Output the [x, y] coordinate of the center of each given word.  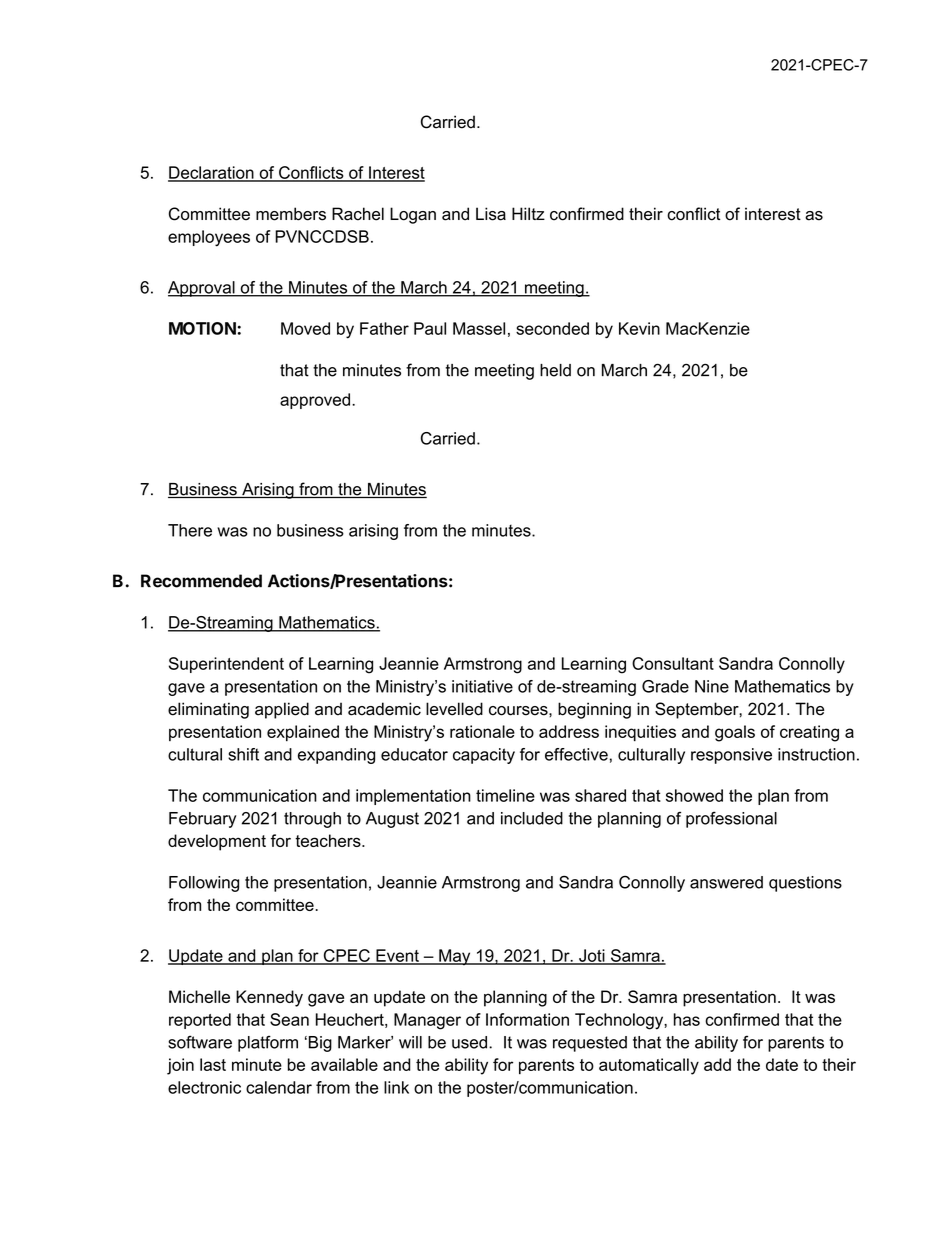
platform [268, 1043]
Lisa [491, 214]
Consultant [673, 663]
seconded [552, 328]
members [291, 214]
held [555, 370]
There [190, 530]
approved [316, 401]
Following [204, 884]
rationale [482, 731]
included [532, 818]
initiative [482, 686]
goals [735, 733]
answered [726, 882]
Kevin [639, 328]
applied [282, 710]
